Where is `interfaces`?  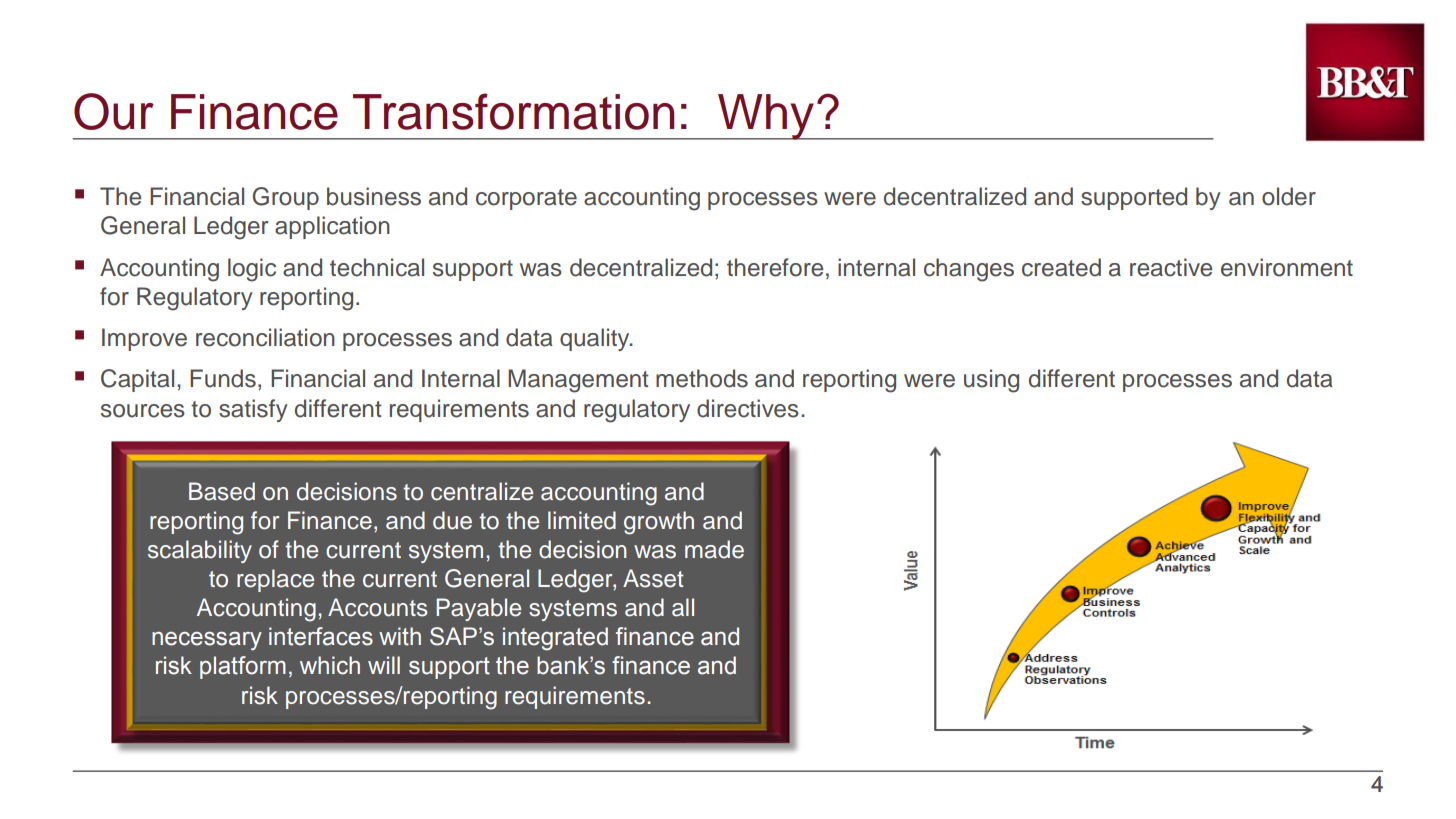
interfaces is located at coordinates (321, 636).
